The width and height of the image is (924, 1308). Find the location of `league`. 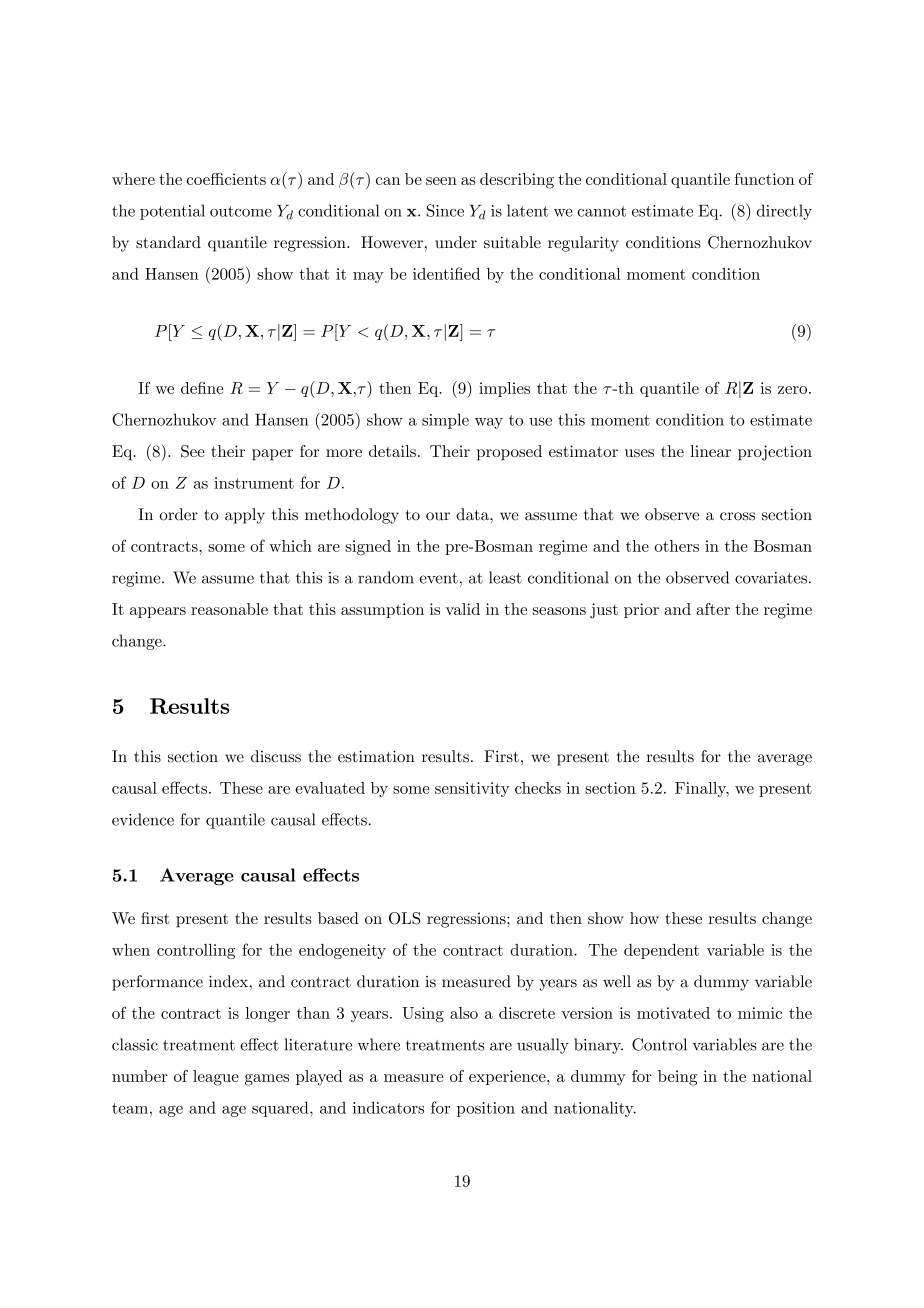

league is located at coordinates (216, 1078).
